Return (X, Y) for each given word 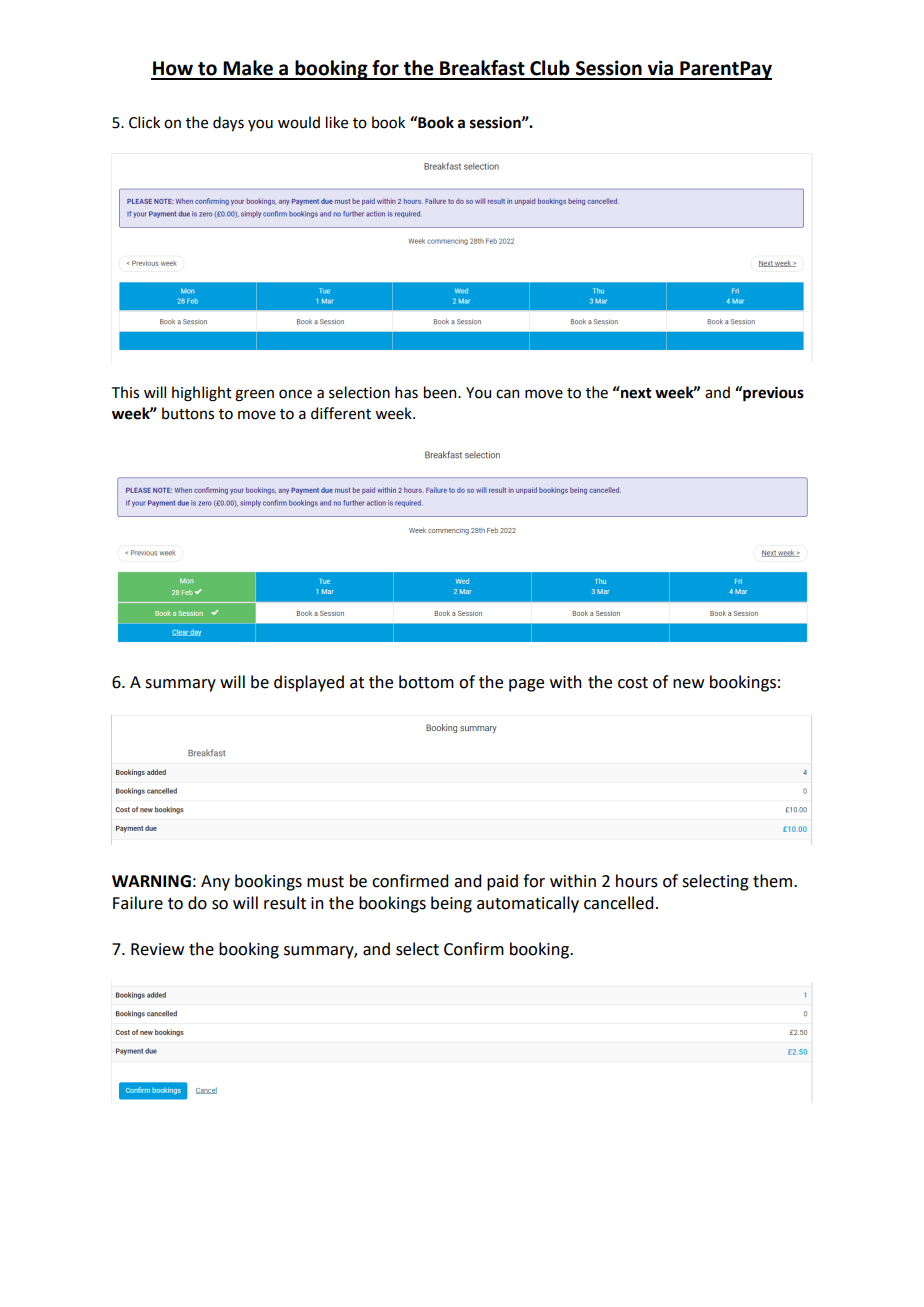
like (337, 122)
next (635, 392)
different (341, 413)
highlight (202, 394)
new (688, 684)
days (228, 123)
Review (157, 949)
